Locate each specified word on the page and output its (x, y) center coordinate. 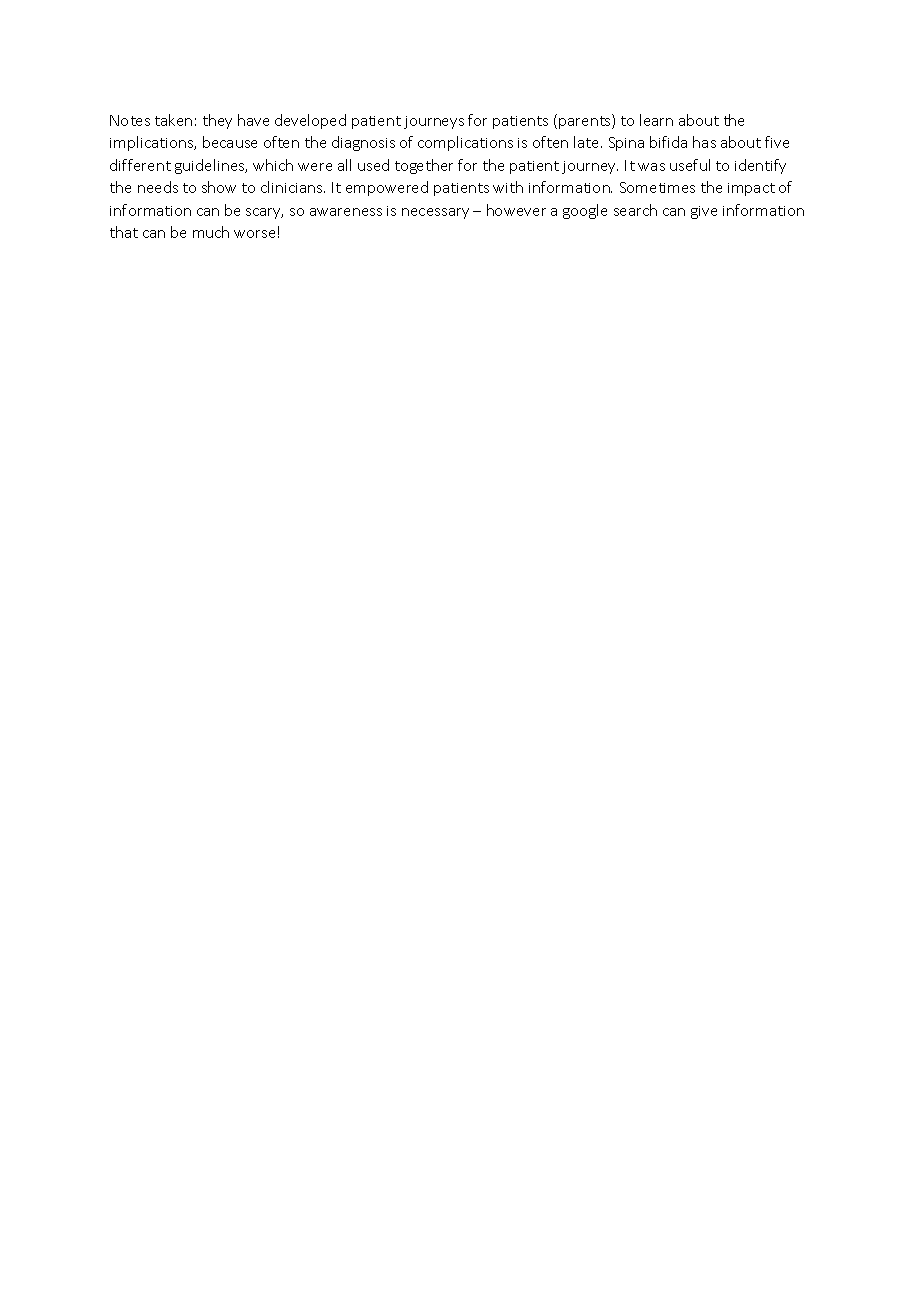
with (508, 187)
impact (751, 189)
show (219, 187)
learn (656, 120)
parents (586, 121)
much (211, 232)
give (704, 212)
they (217, 121)
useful (690, 165)
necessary (435, 213)
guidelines (211, 166)
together (424, 166)
